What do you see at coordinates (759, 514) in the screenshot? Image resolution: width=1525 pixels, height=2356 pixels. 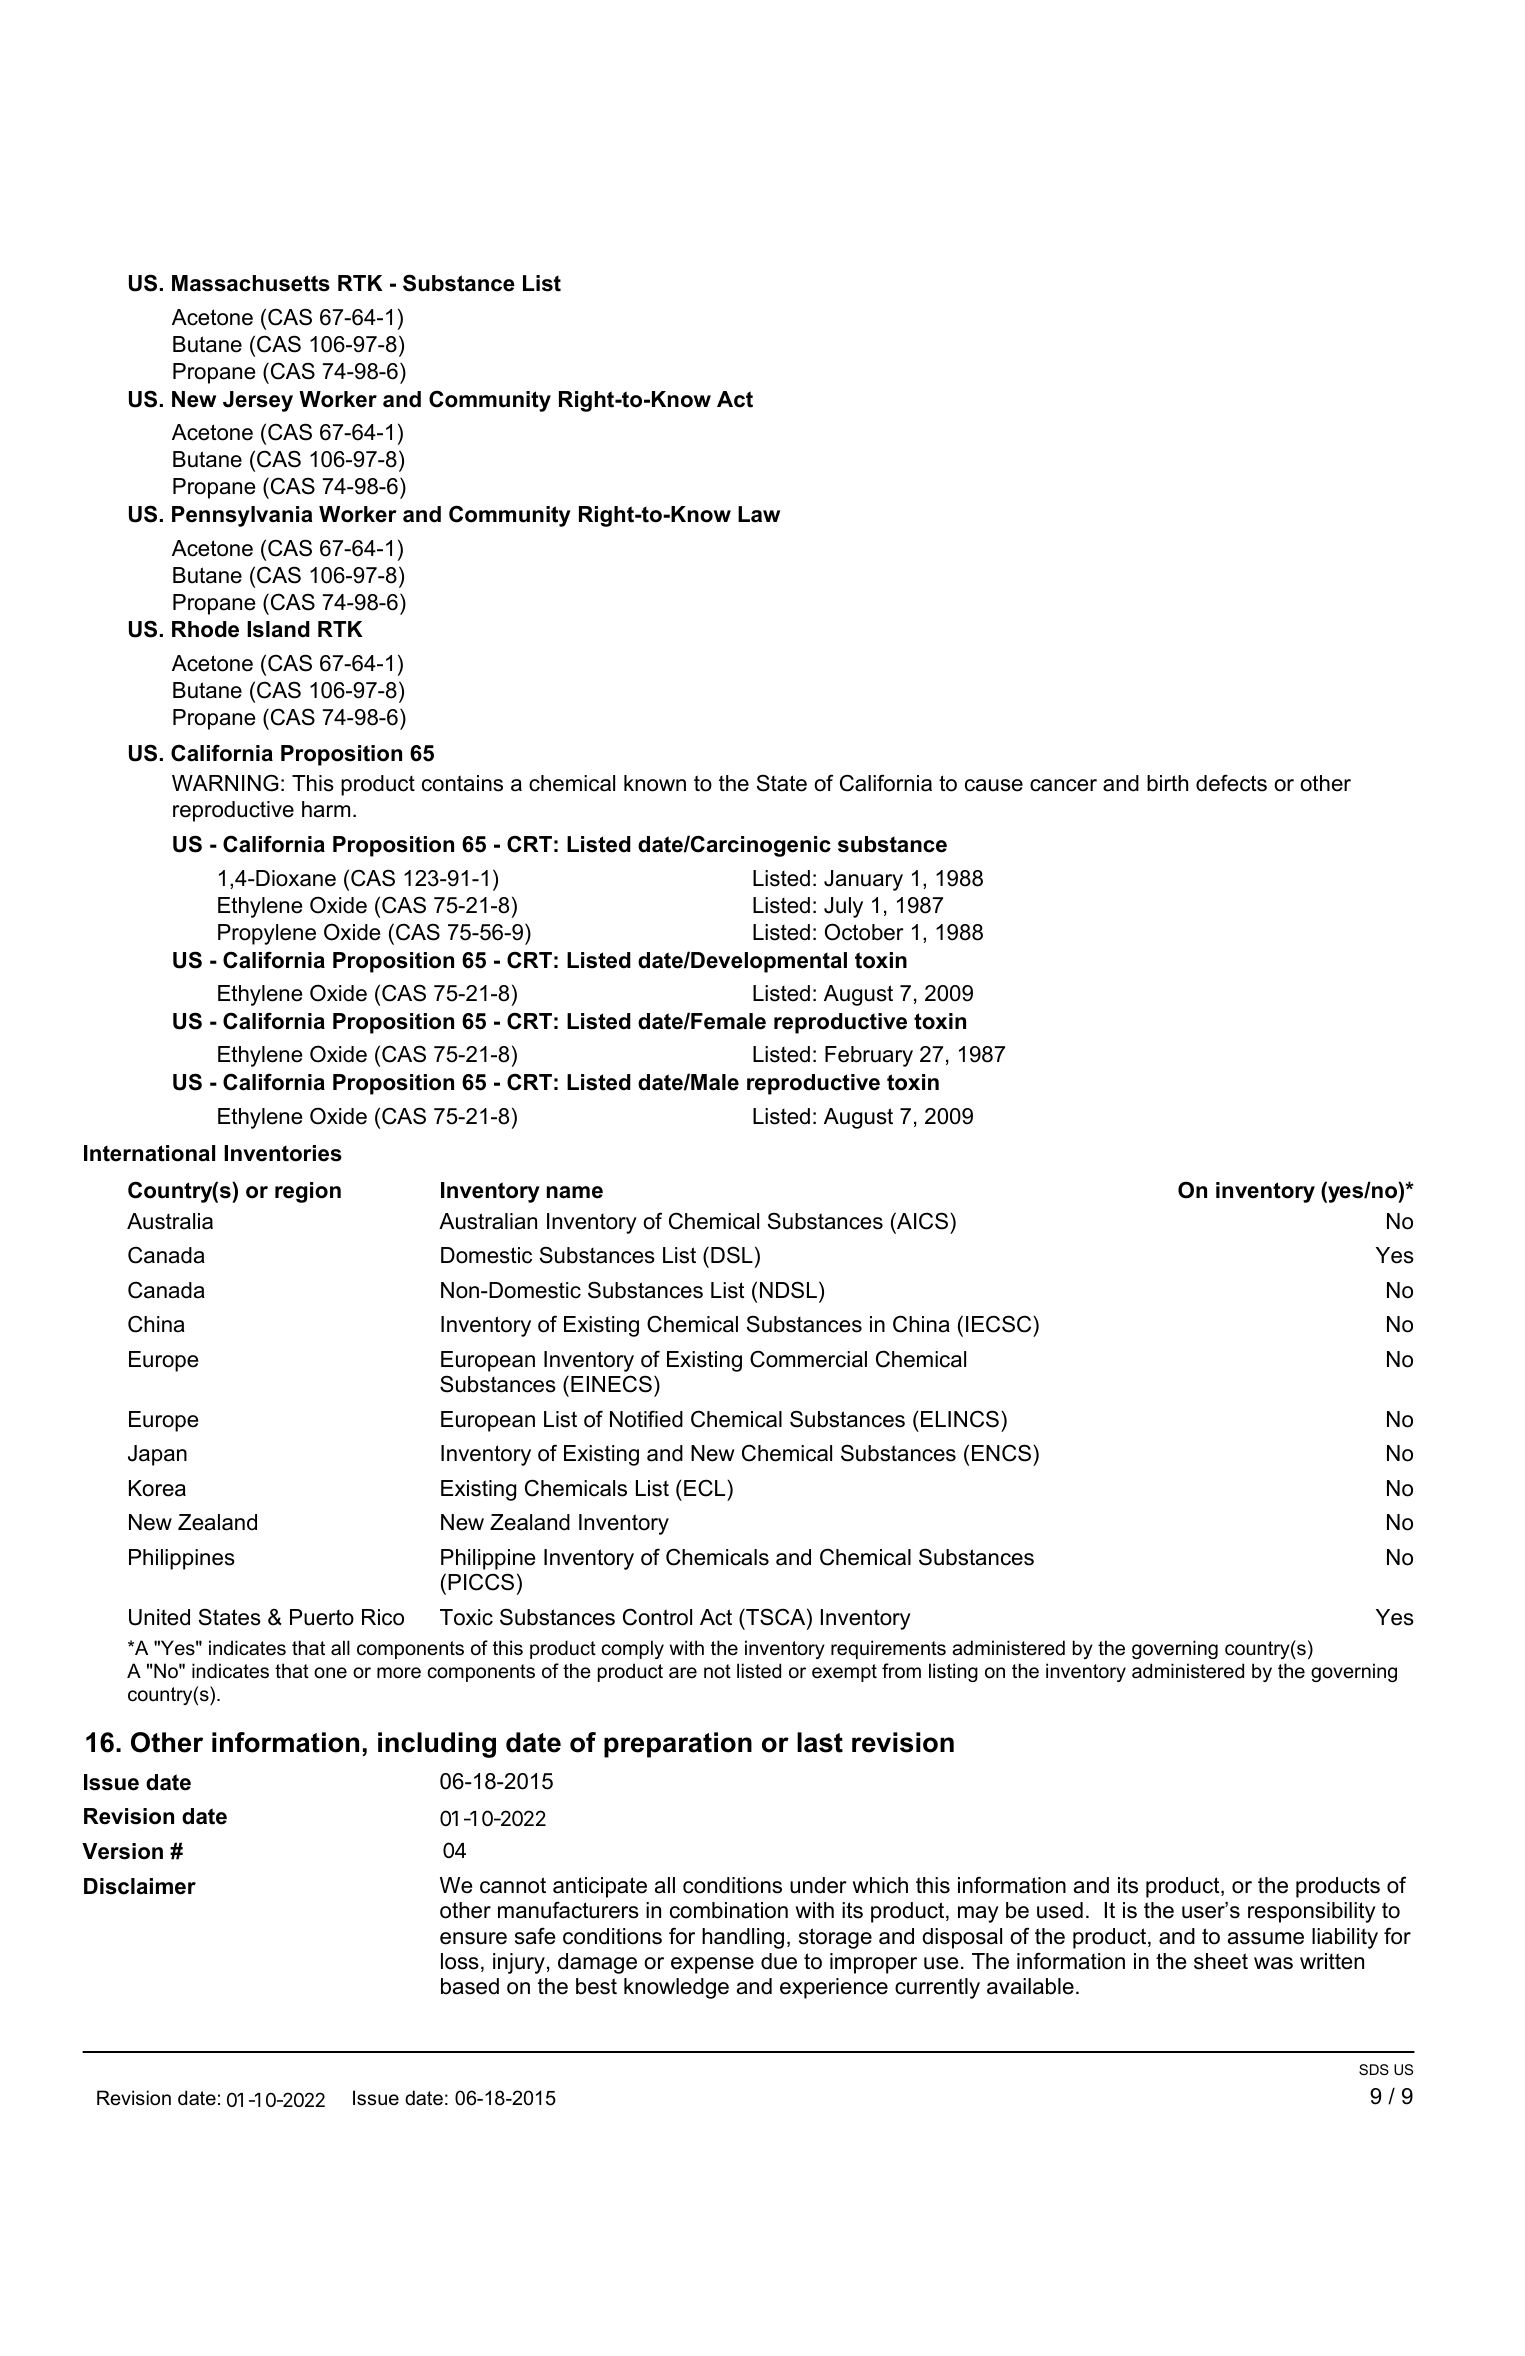 I see `Law` at bounding box center [759, 514].
